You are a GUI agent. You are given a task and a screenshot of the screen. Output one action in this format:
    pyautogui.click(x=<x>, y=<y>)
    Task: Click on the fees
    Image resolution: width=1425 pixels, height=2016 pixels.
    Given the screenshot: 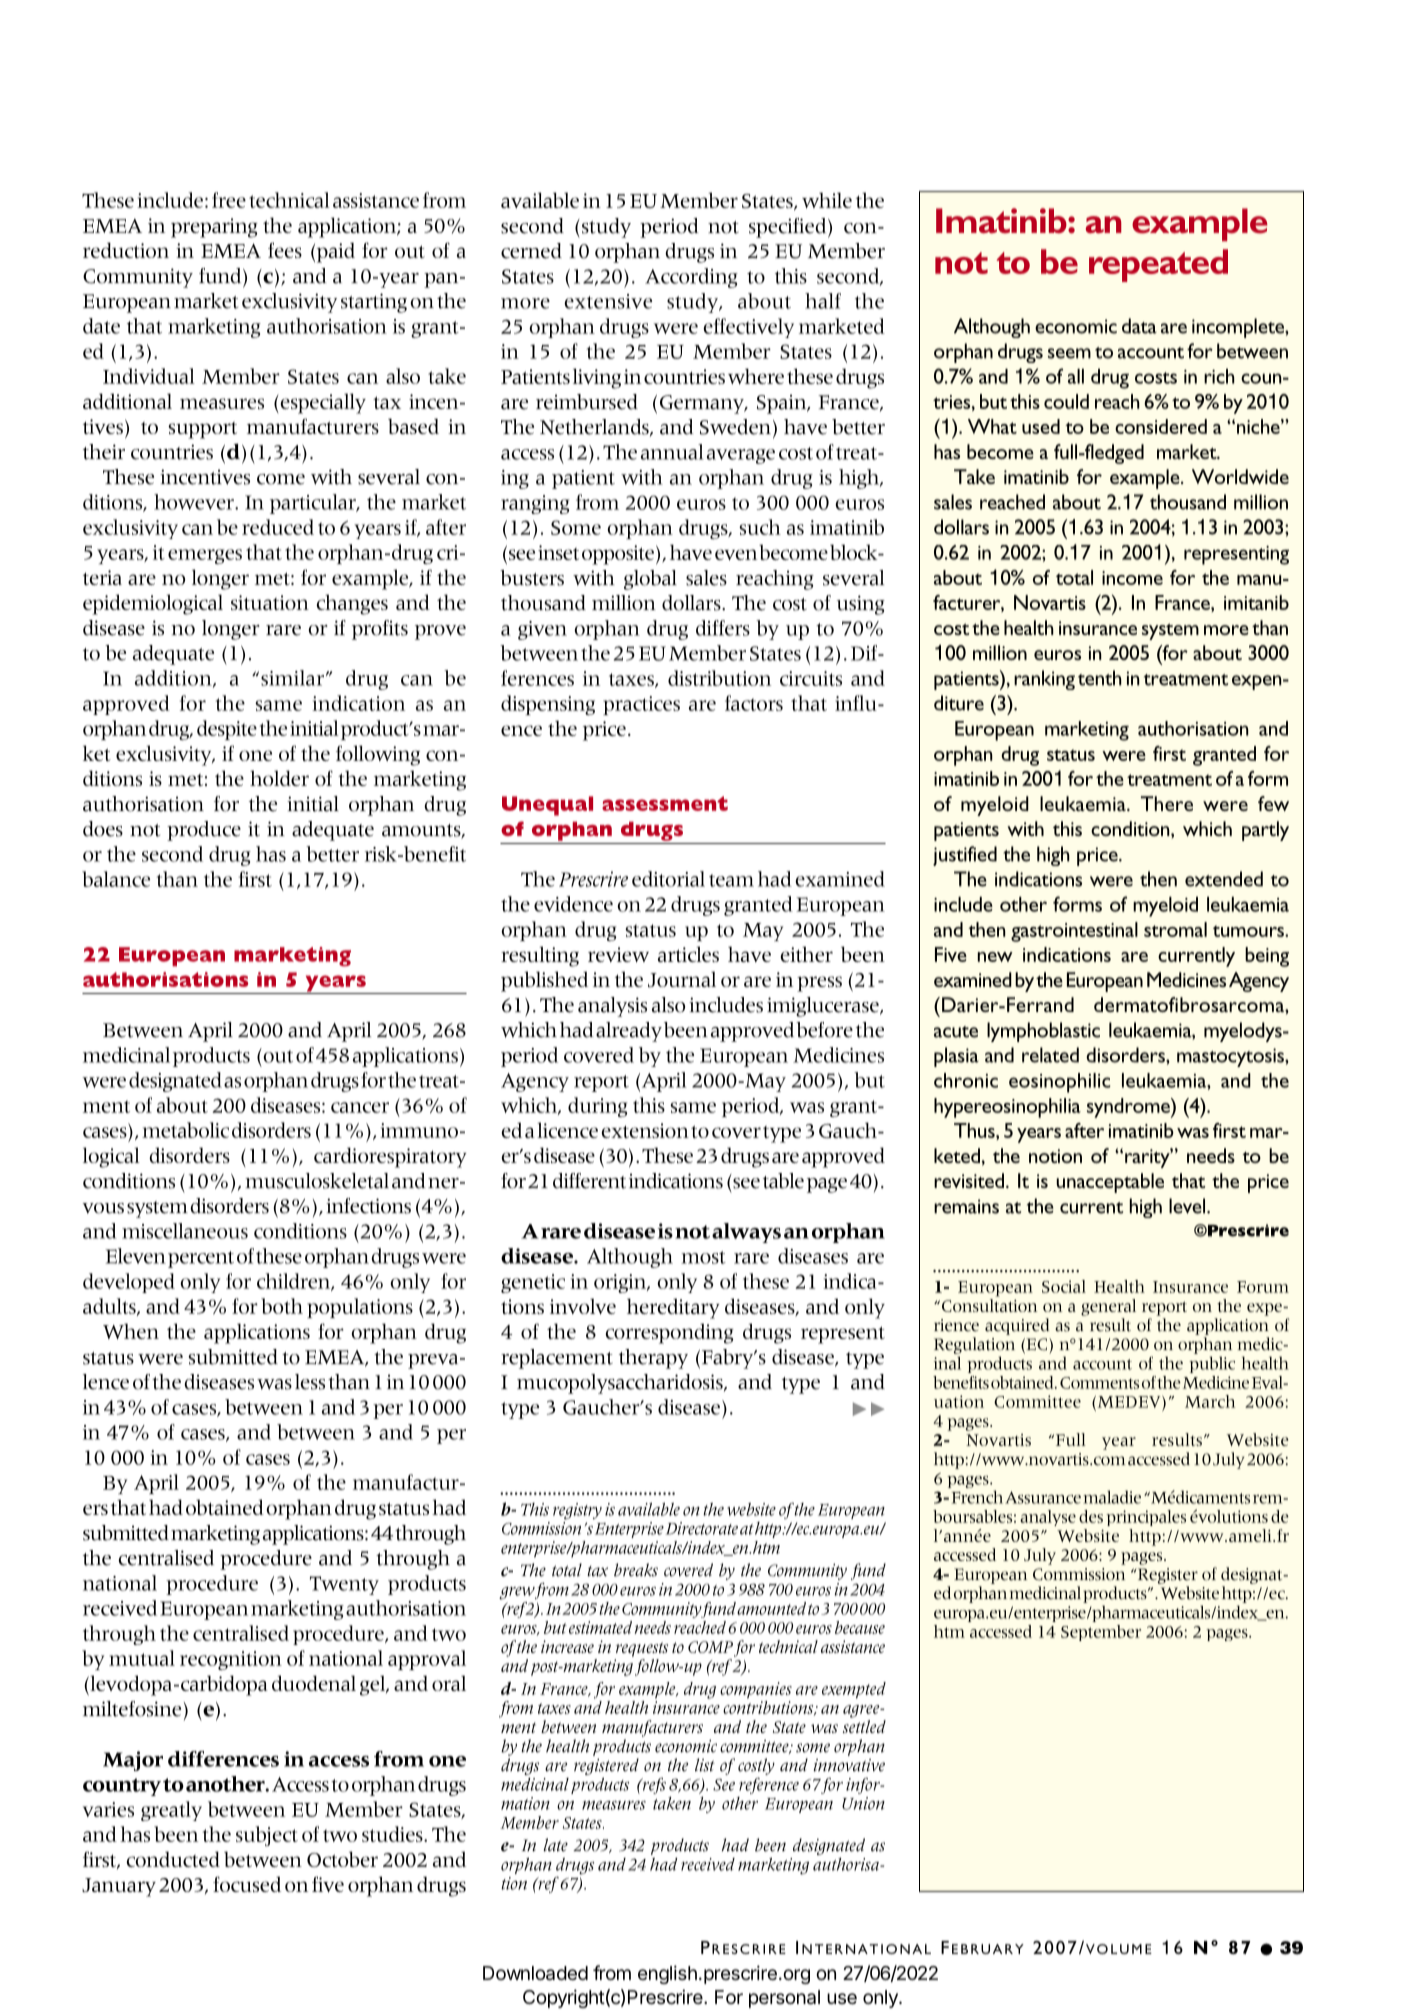 What is the action you would take?
    pyautogui.click(x=285, y=250)
